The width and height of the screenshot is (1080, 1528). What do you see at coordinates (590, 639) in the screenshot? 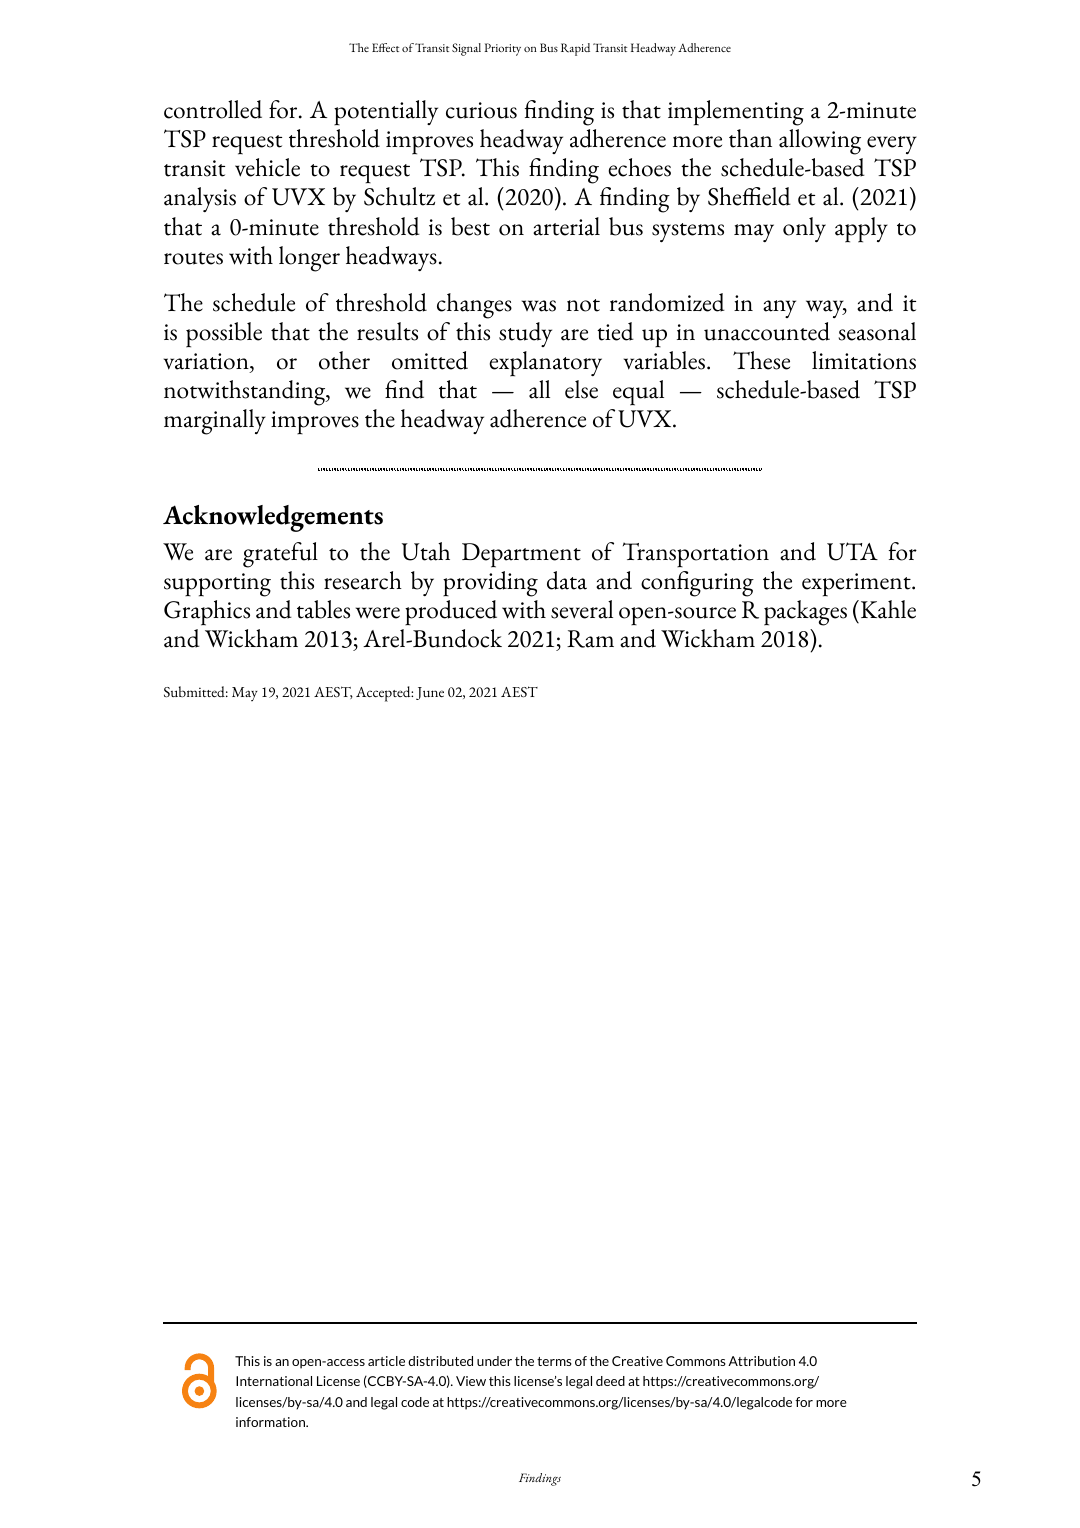
I see `Ram` at bounding box center [590, 639].
